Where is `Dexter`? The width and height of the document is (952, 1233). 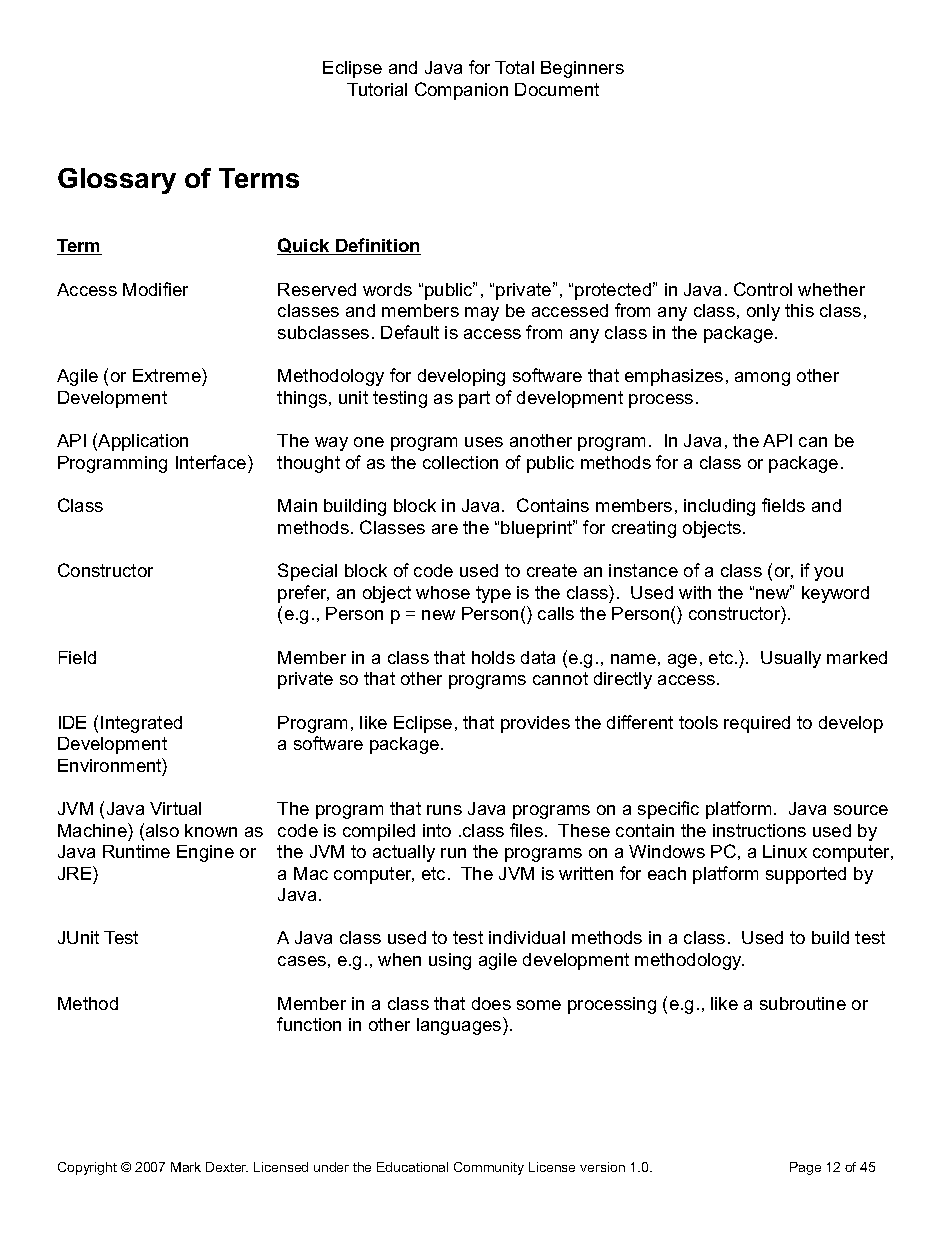
Dexter is located at coordinates (227, 1167).
